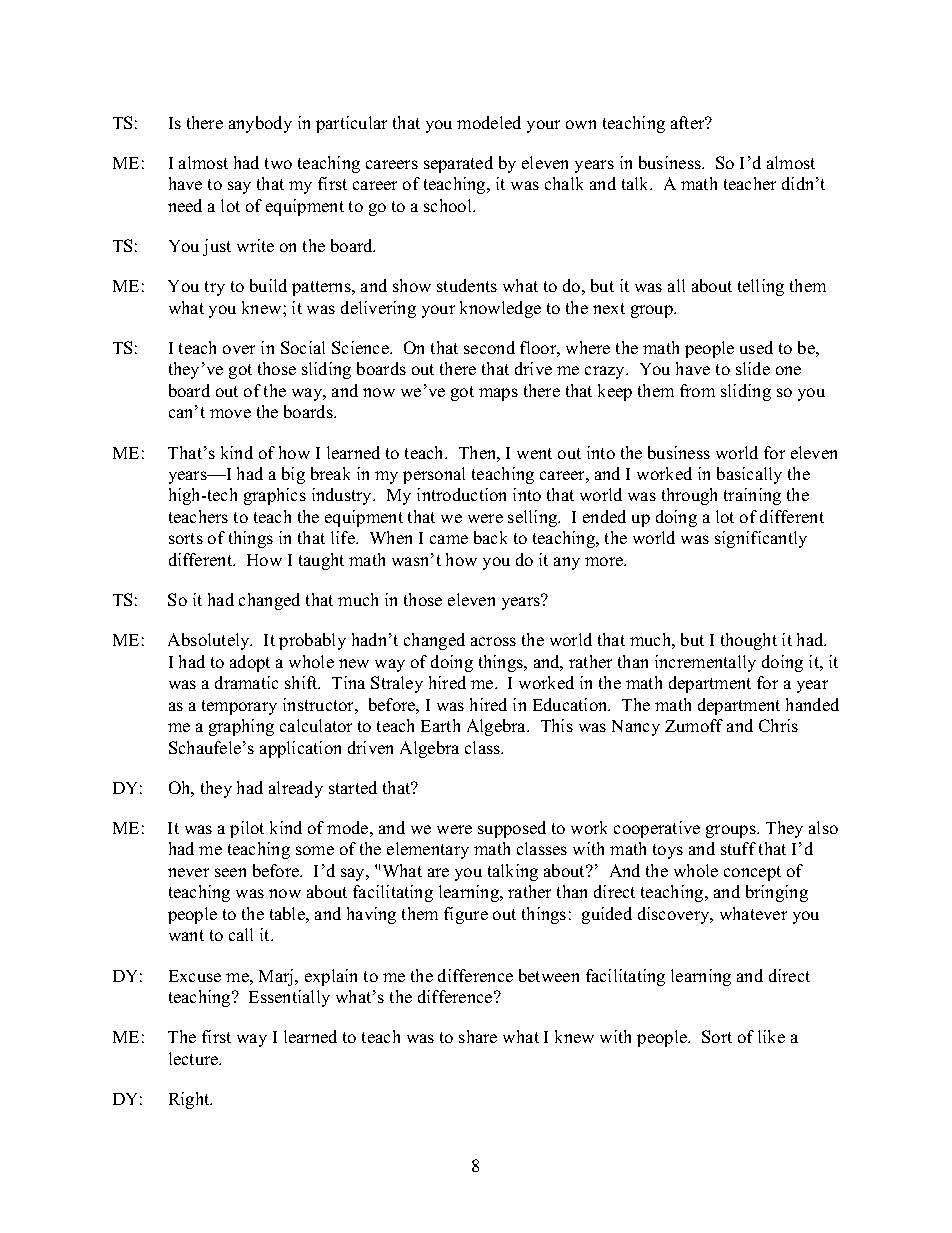  I want to click on application, so click(300, 749).
